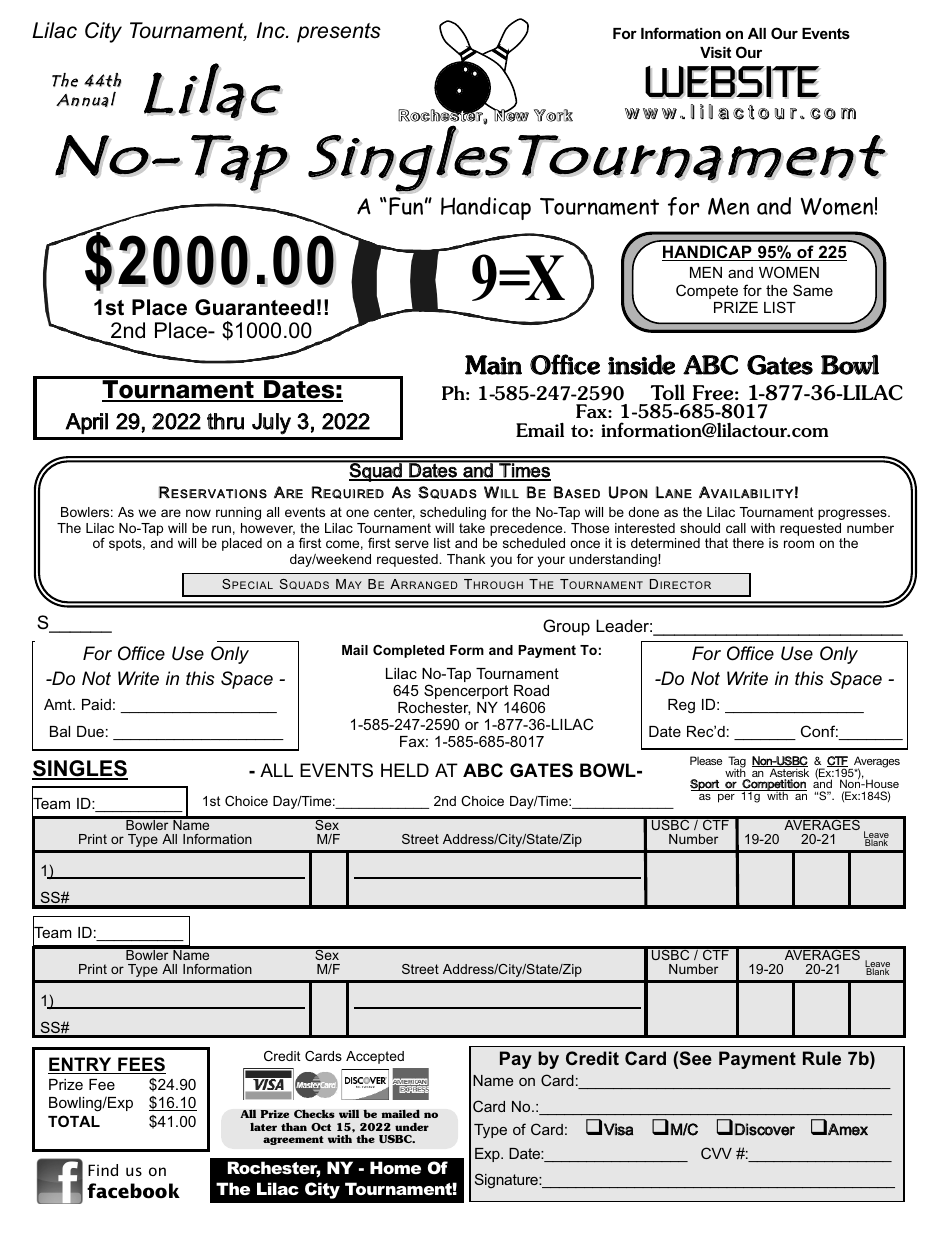 This document has height=1233, width=952. Describe the element at coordinates (668, 392) in the document. I see `Toll` at that location.
